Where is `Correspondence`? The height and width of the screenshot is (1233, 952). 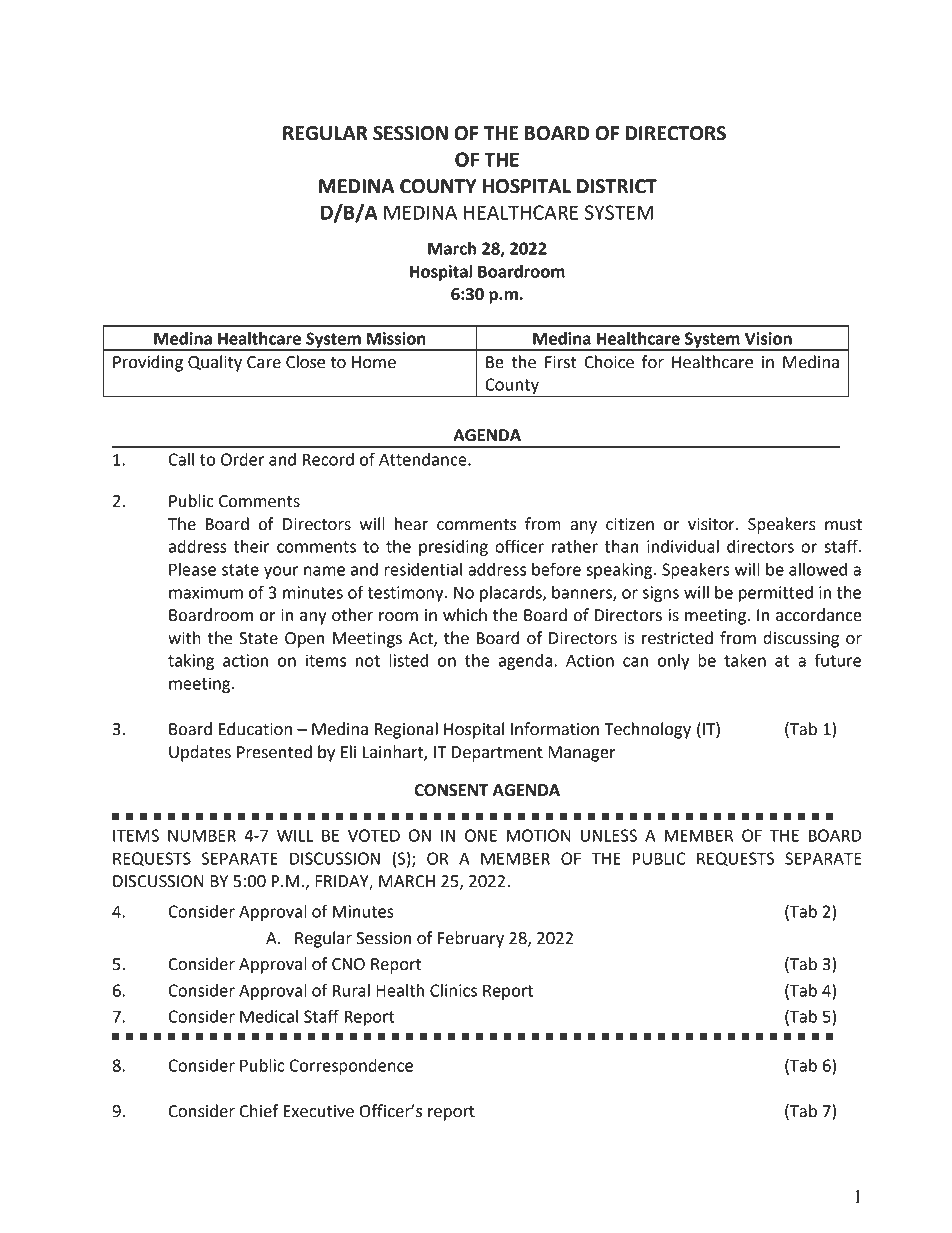 Correspondence is located at coordinates (351, 1067).
